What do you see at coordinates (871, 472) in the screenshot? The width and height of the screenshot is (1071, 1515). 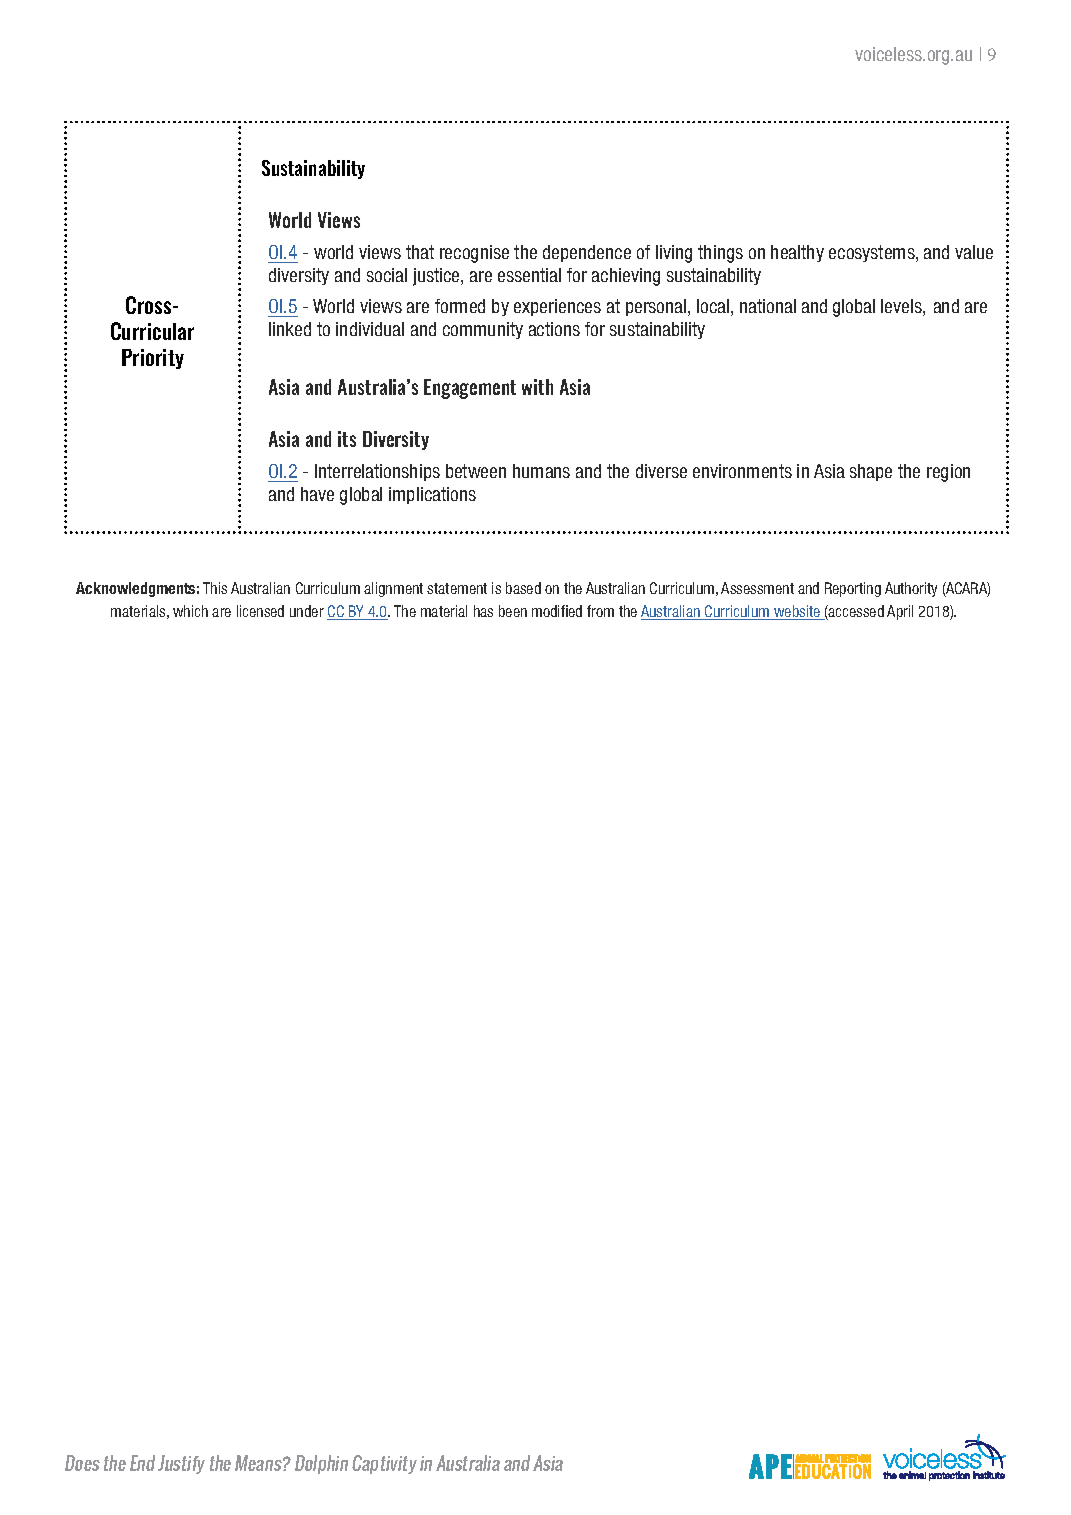 I see `shape` at bounding box center [871, 472].
